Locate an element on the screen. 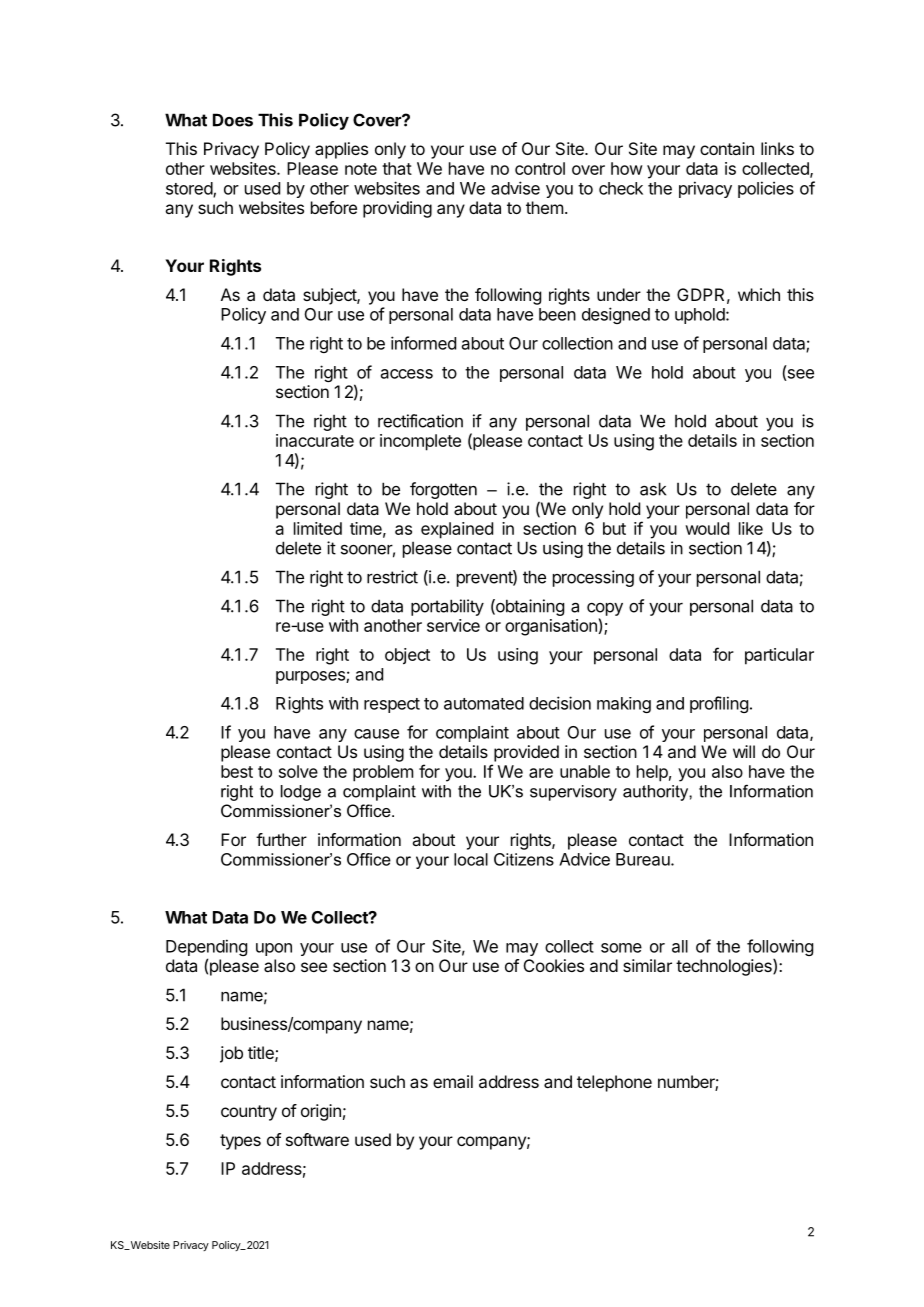 The width and height of the screenshot is (924, 1307). particular is located at coordinates (779, 656).
